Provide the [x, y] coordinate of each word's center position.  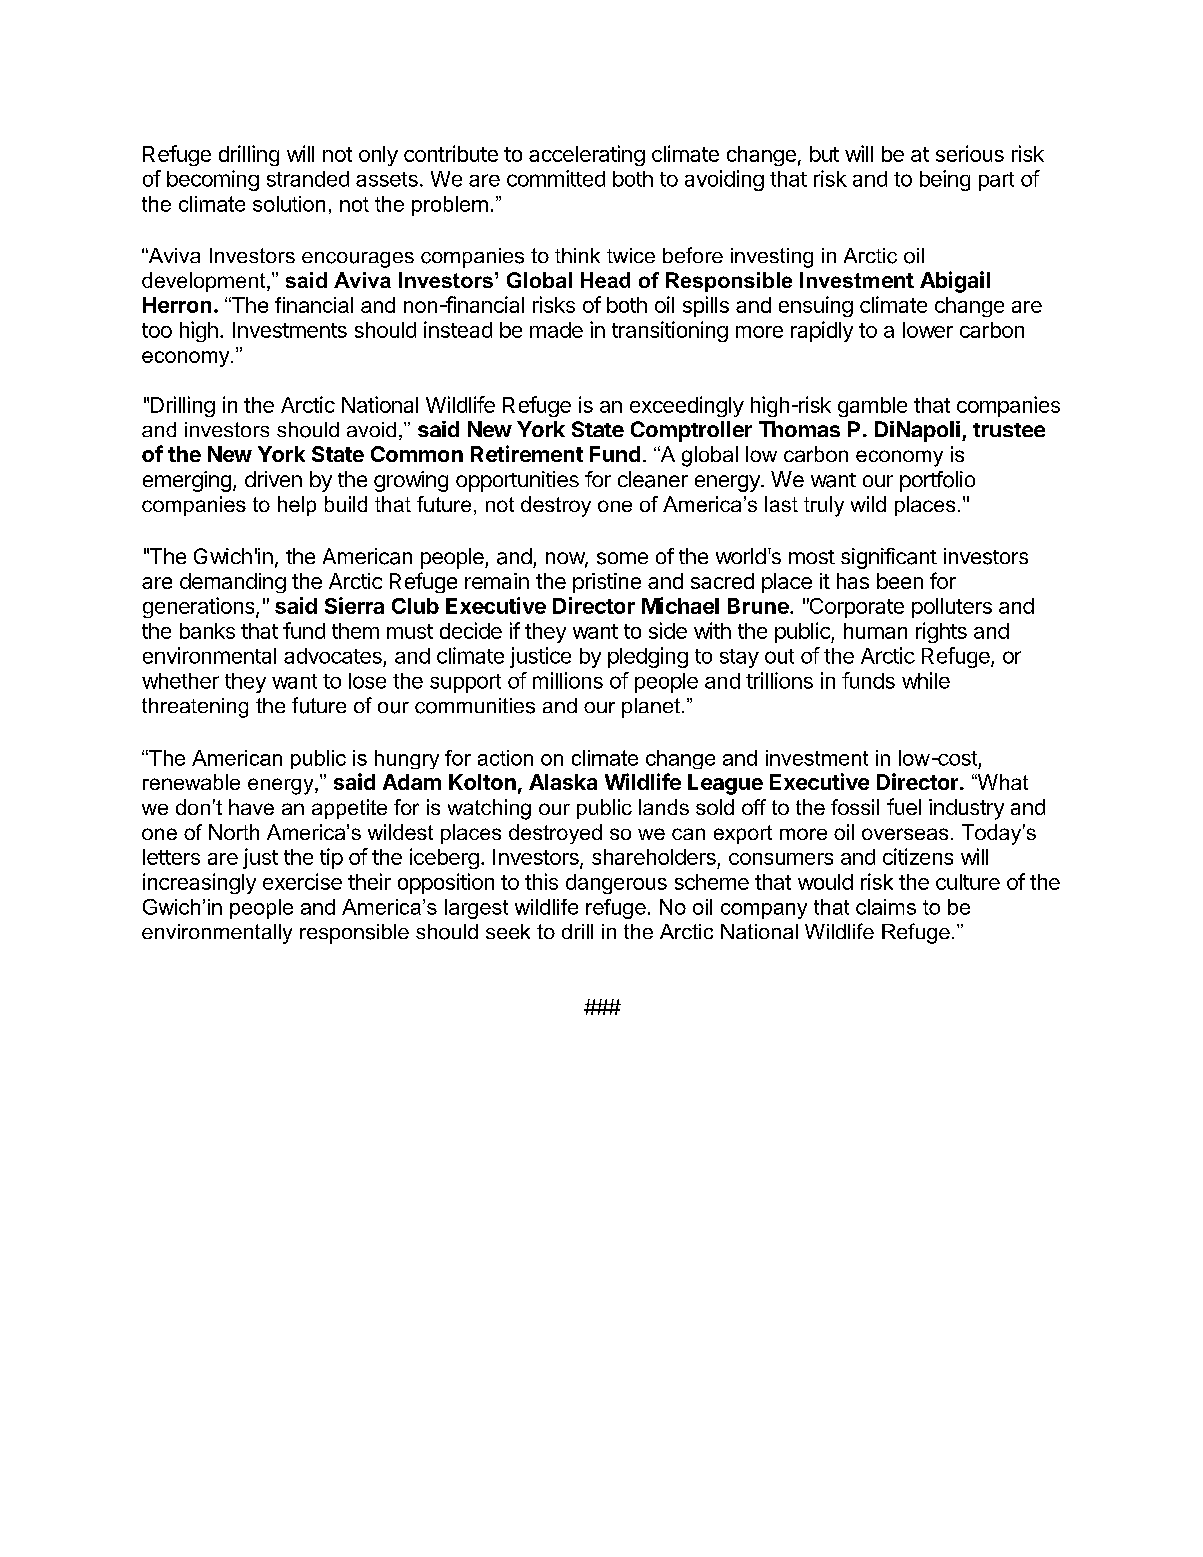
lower [928, 330]
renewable [191, 782]
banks [207, 631]
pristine [607, 583]
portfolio [937, 481]
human [875, 631]
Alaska [563, 782]
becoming [213, 180]
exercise [302, 881]
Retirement [527, 453]
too [157, 330]
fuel [904, 806]
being [945, 180]
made [556, 330]
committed [556, 178]
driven [273, 479]
